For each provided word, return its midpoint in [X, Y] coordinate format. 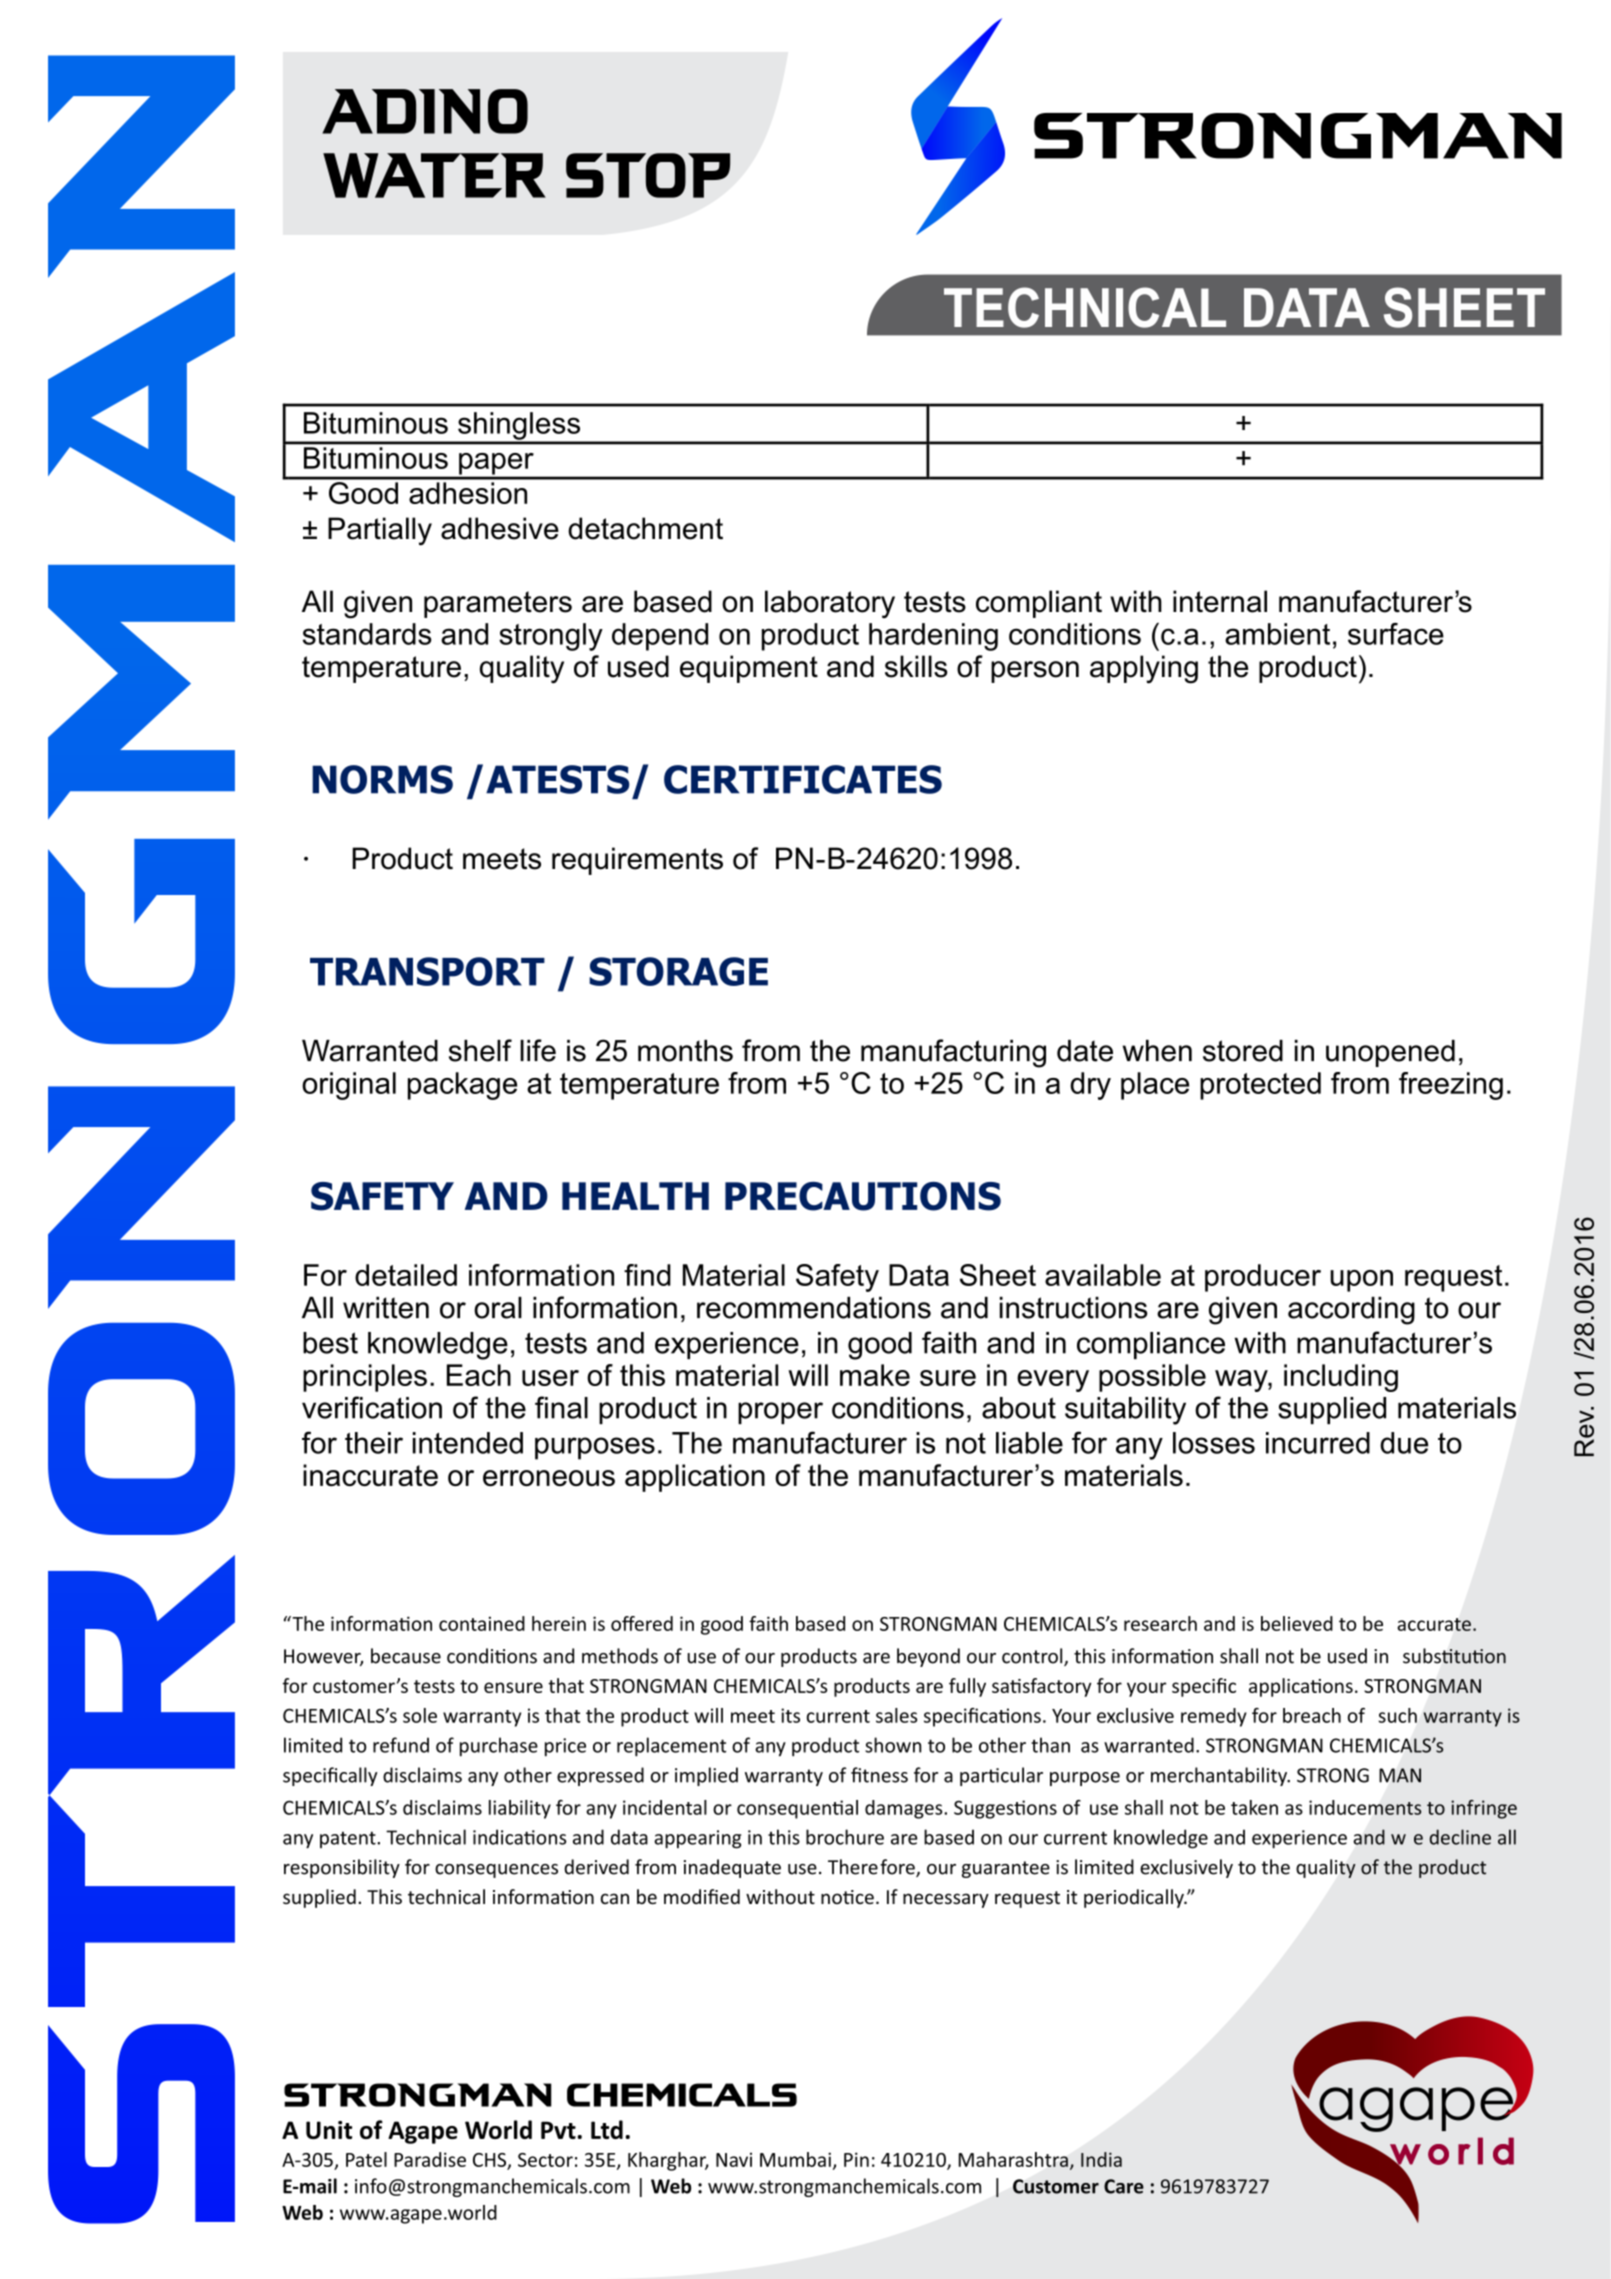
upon [1361, 1281]
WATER [434, 175]
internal [1220, 601]
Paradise [430, 2159]
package [462, 1086]
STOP [648, 175]
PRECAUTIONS [863, 1196]
